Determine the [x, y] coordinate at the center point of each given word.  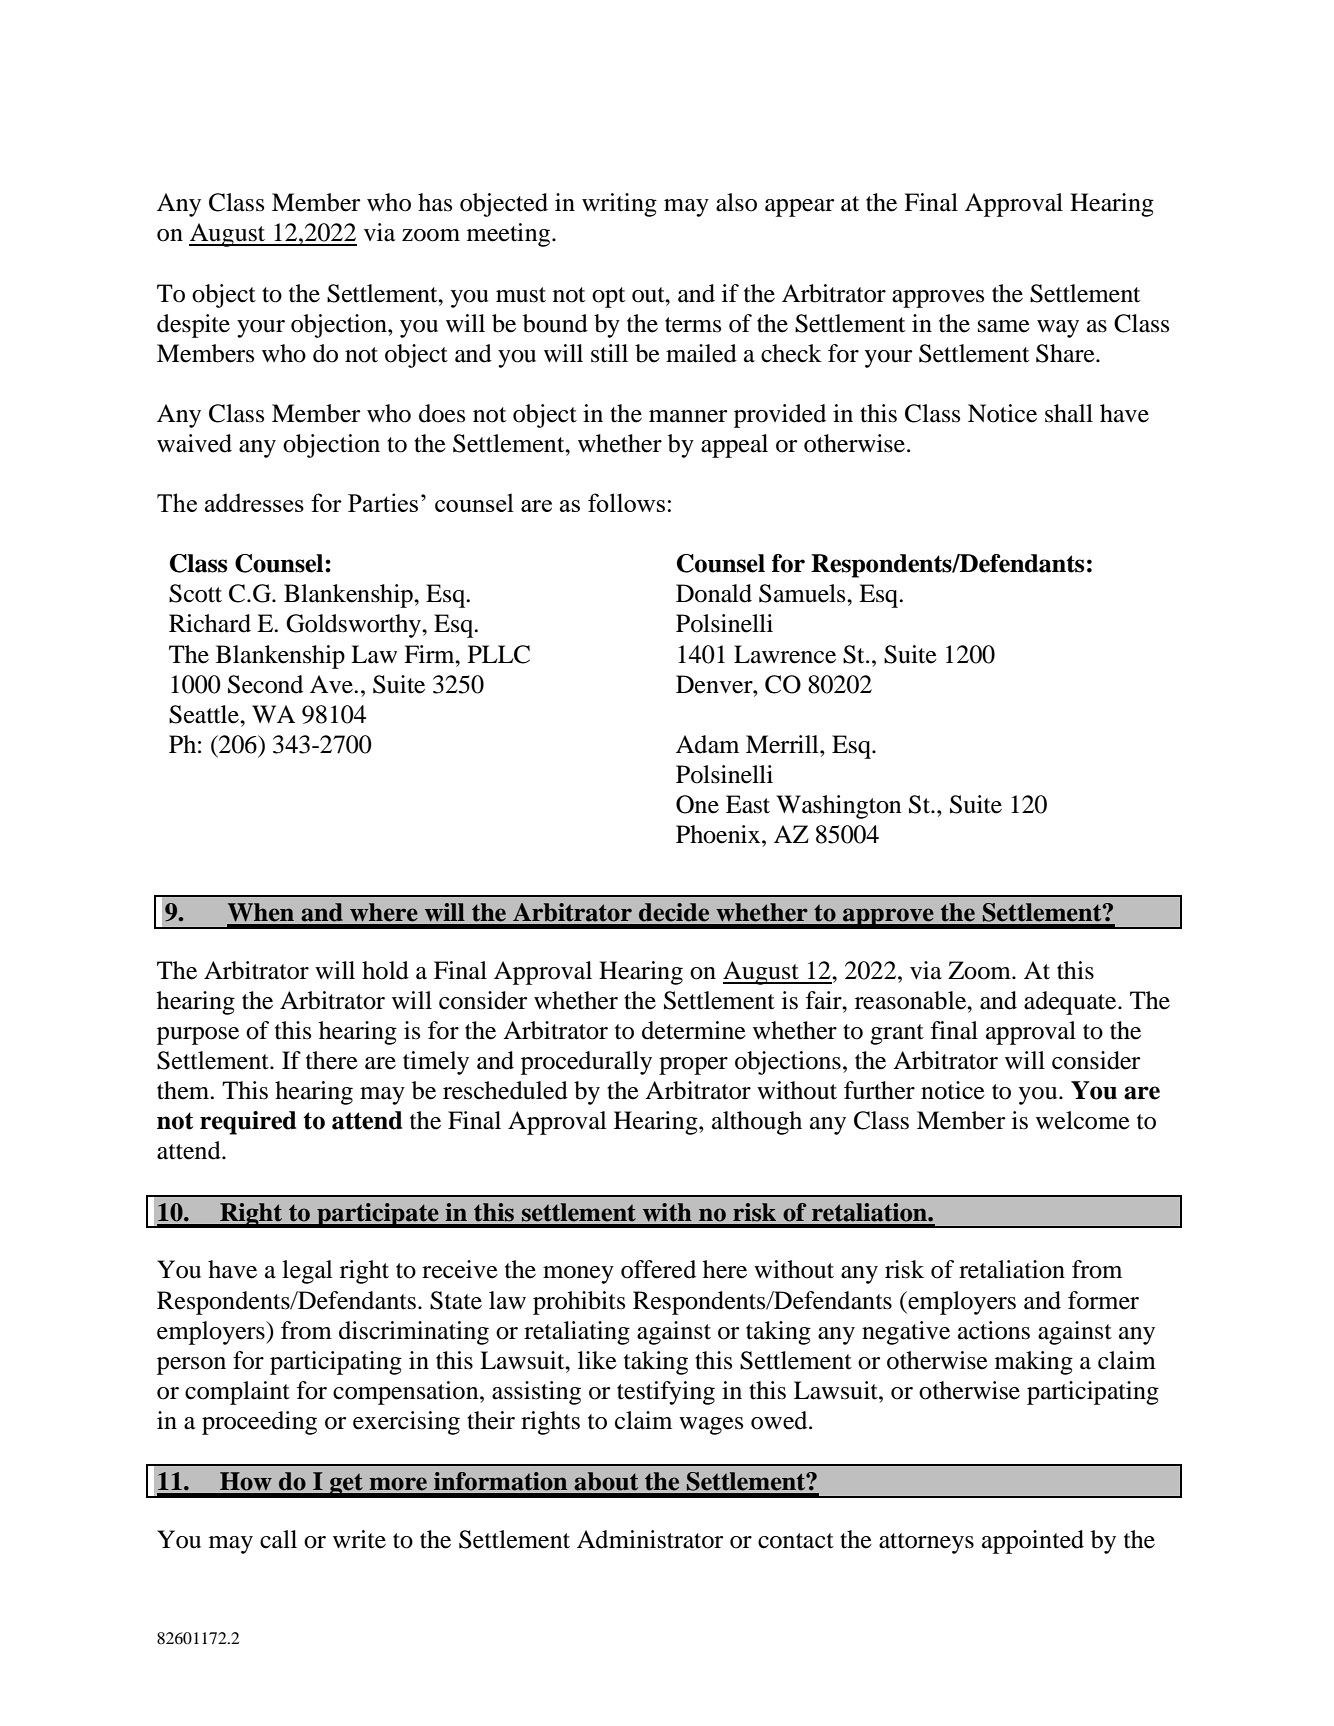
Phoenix [719, 834]
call [278, 1539]
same [1004, 326]
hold [385, 970]
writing [619, 205]
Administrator [650, 1539]
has [435, 202]
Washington [838, 807]
